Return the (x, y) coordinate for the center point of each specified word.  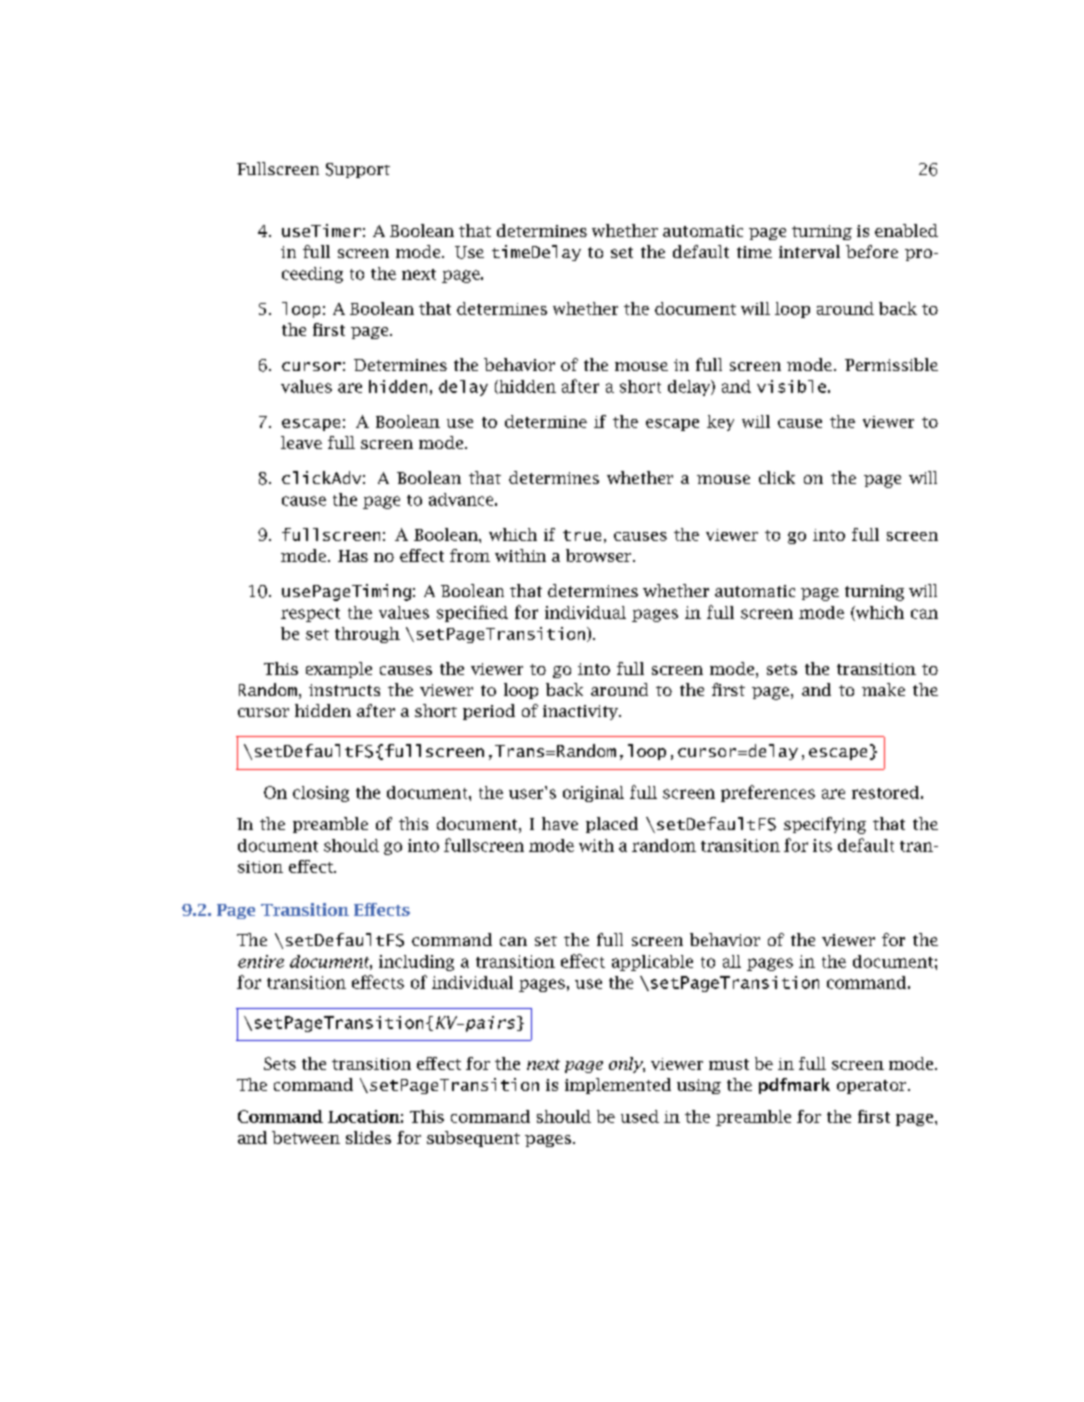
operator (871, 1087)
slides (368, 1137)
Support (358, 170)
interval (809, 251)
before (872, 251)
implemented (618, 1086)
